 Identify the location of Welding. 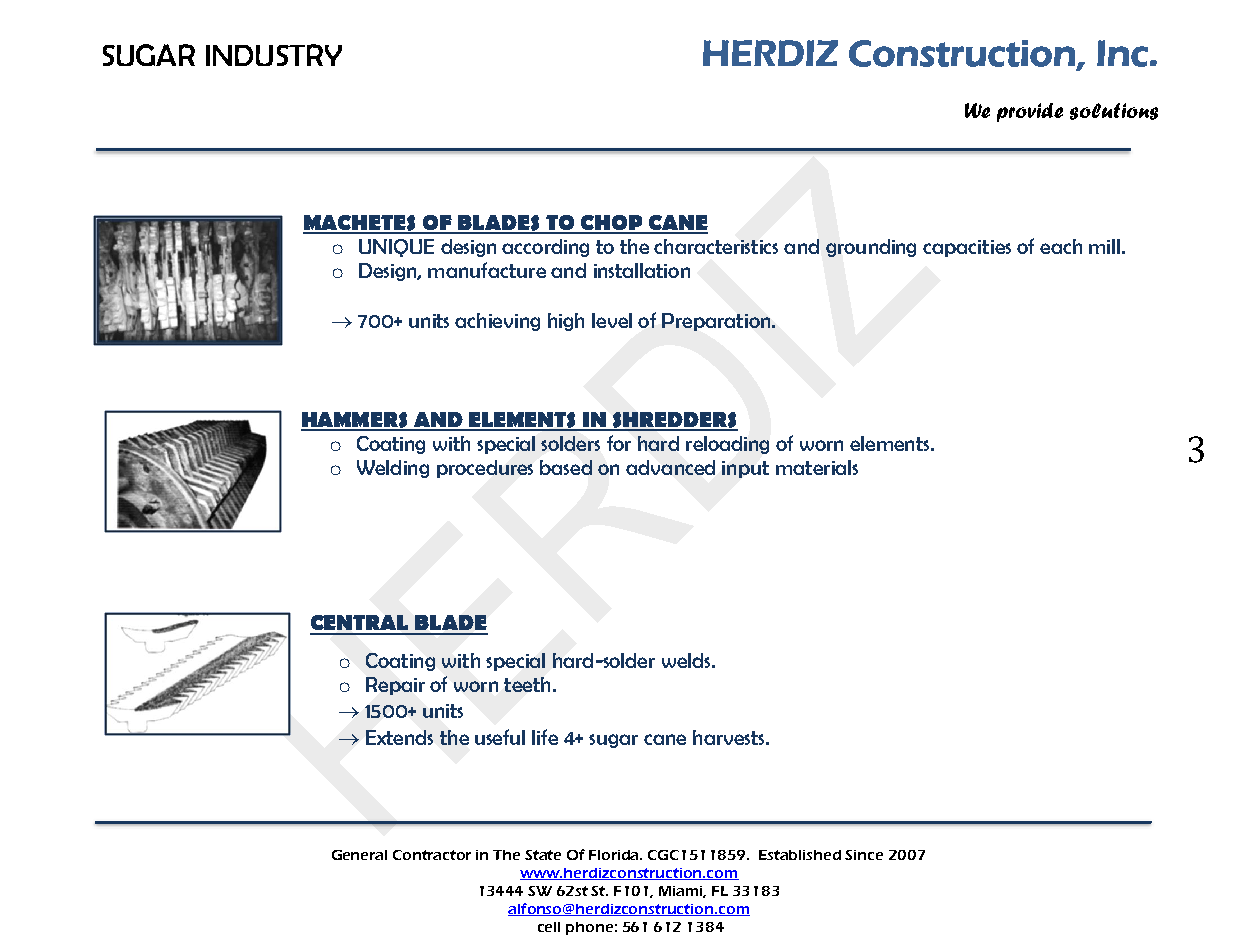
(393, 469).
